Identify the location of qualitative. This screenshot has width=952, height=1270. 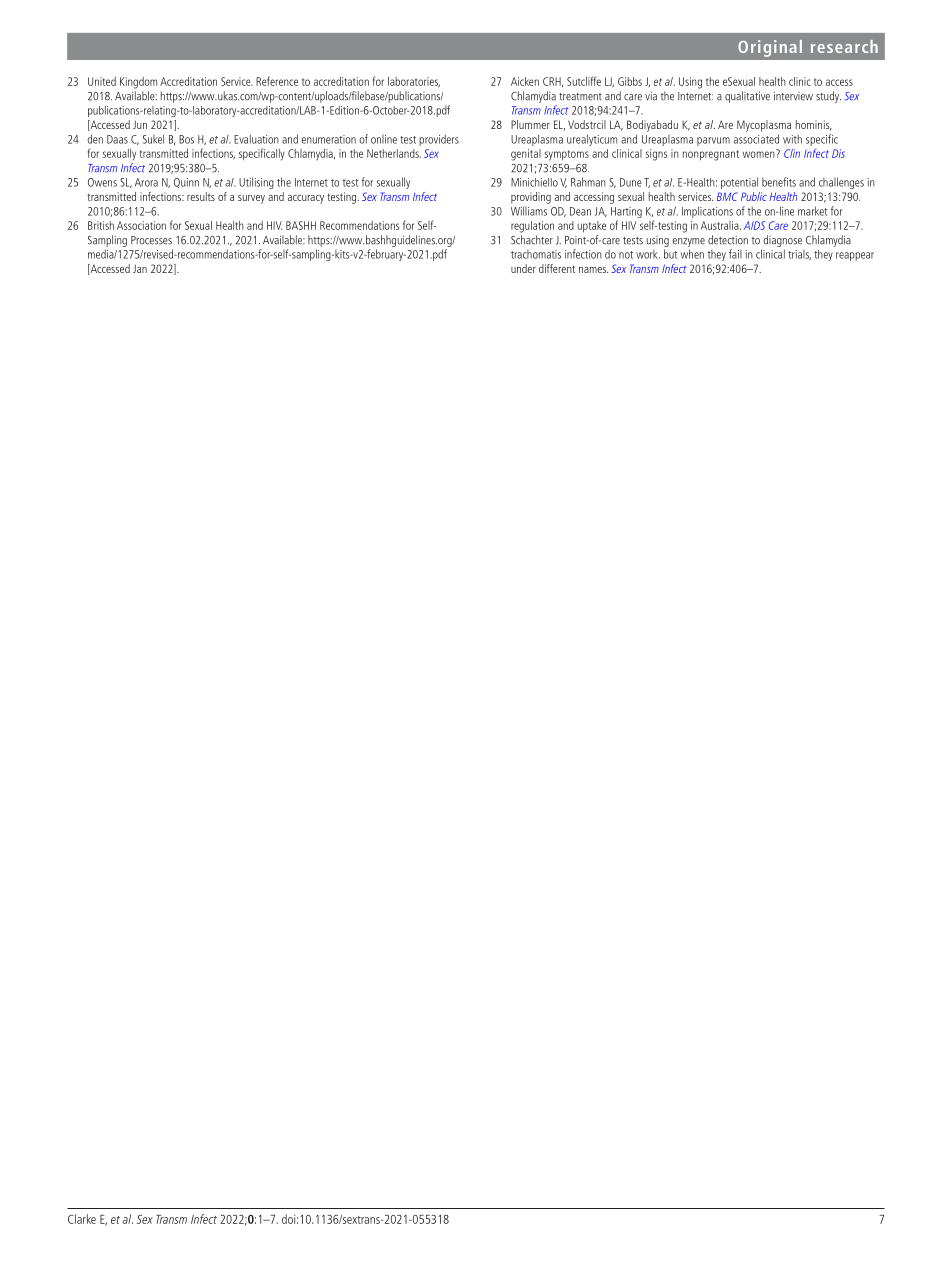
(747, 97).
